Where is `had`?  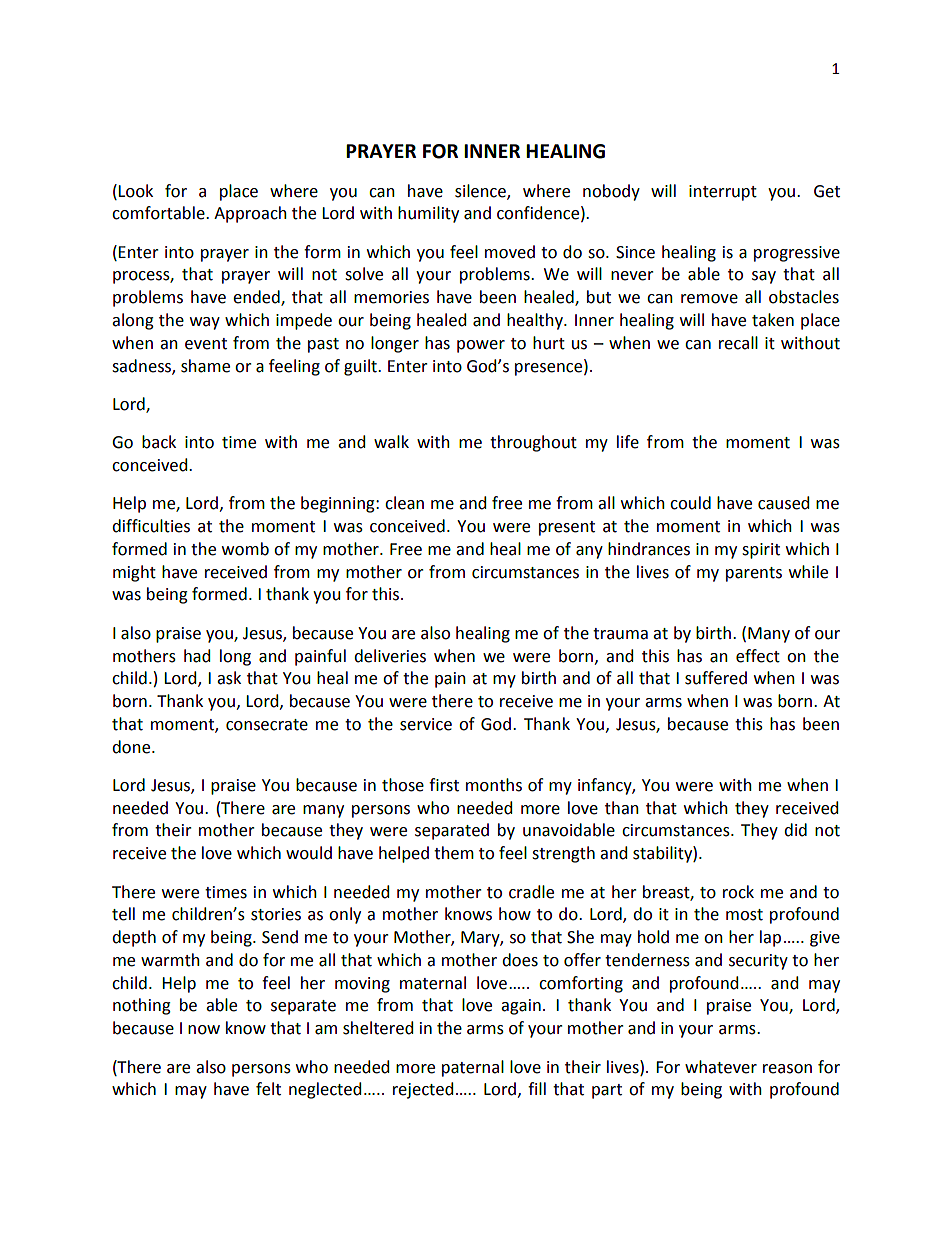 had is located at coordinates (197, 656).
